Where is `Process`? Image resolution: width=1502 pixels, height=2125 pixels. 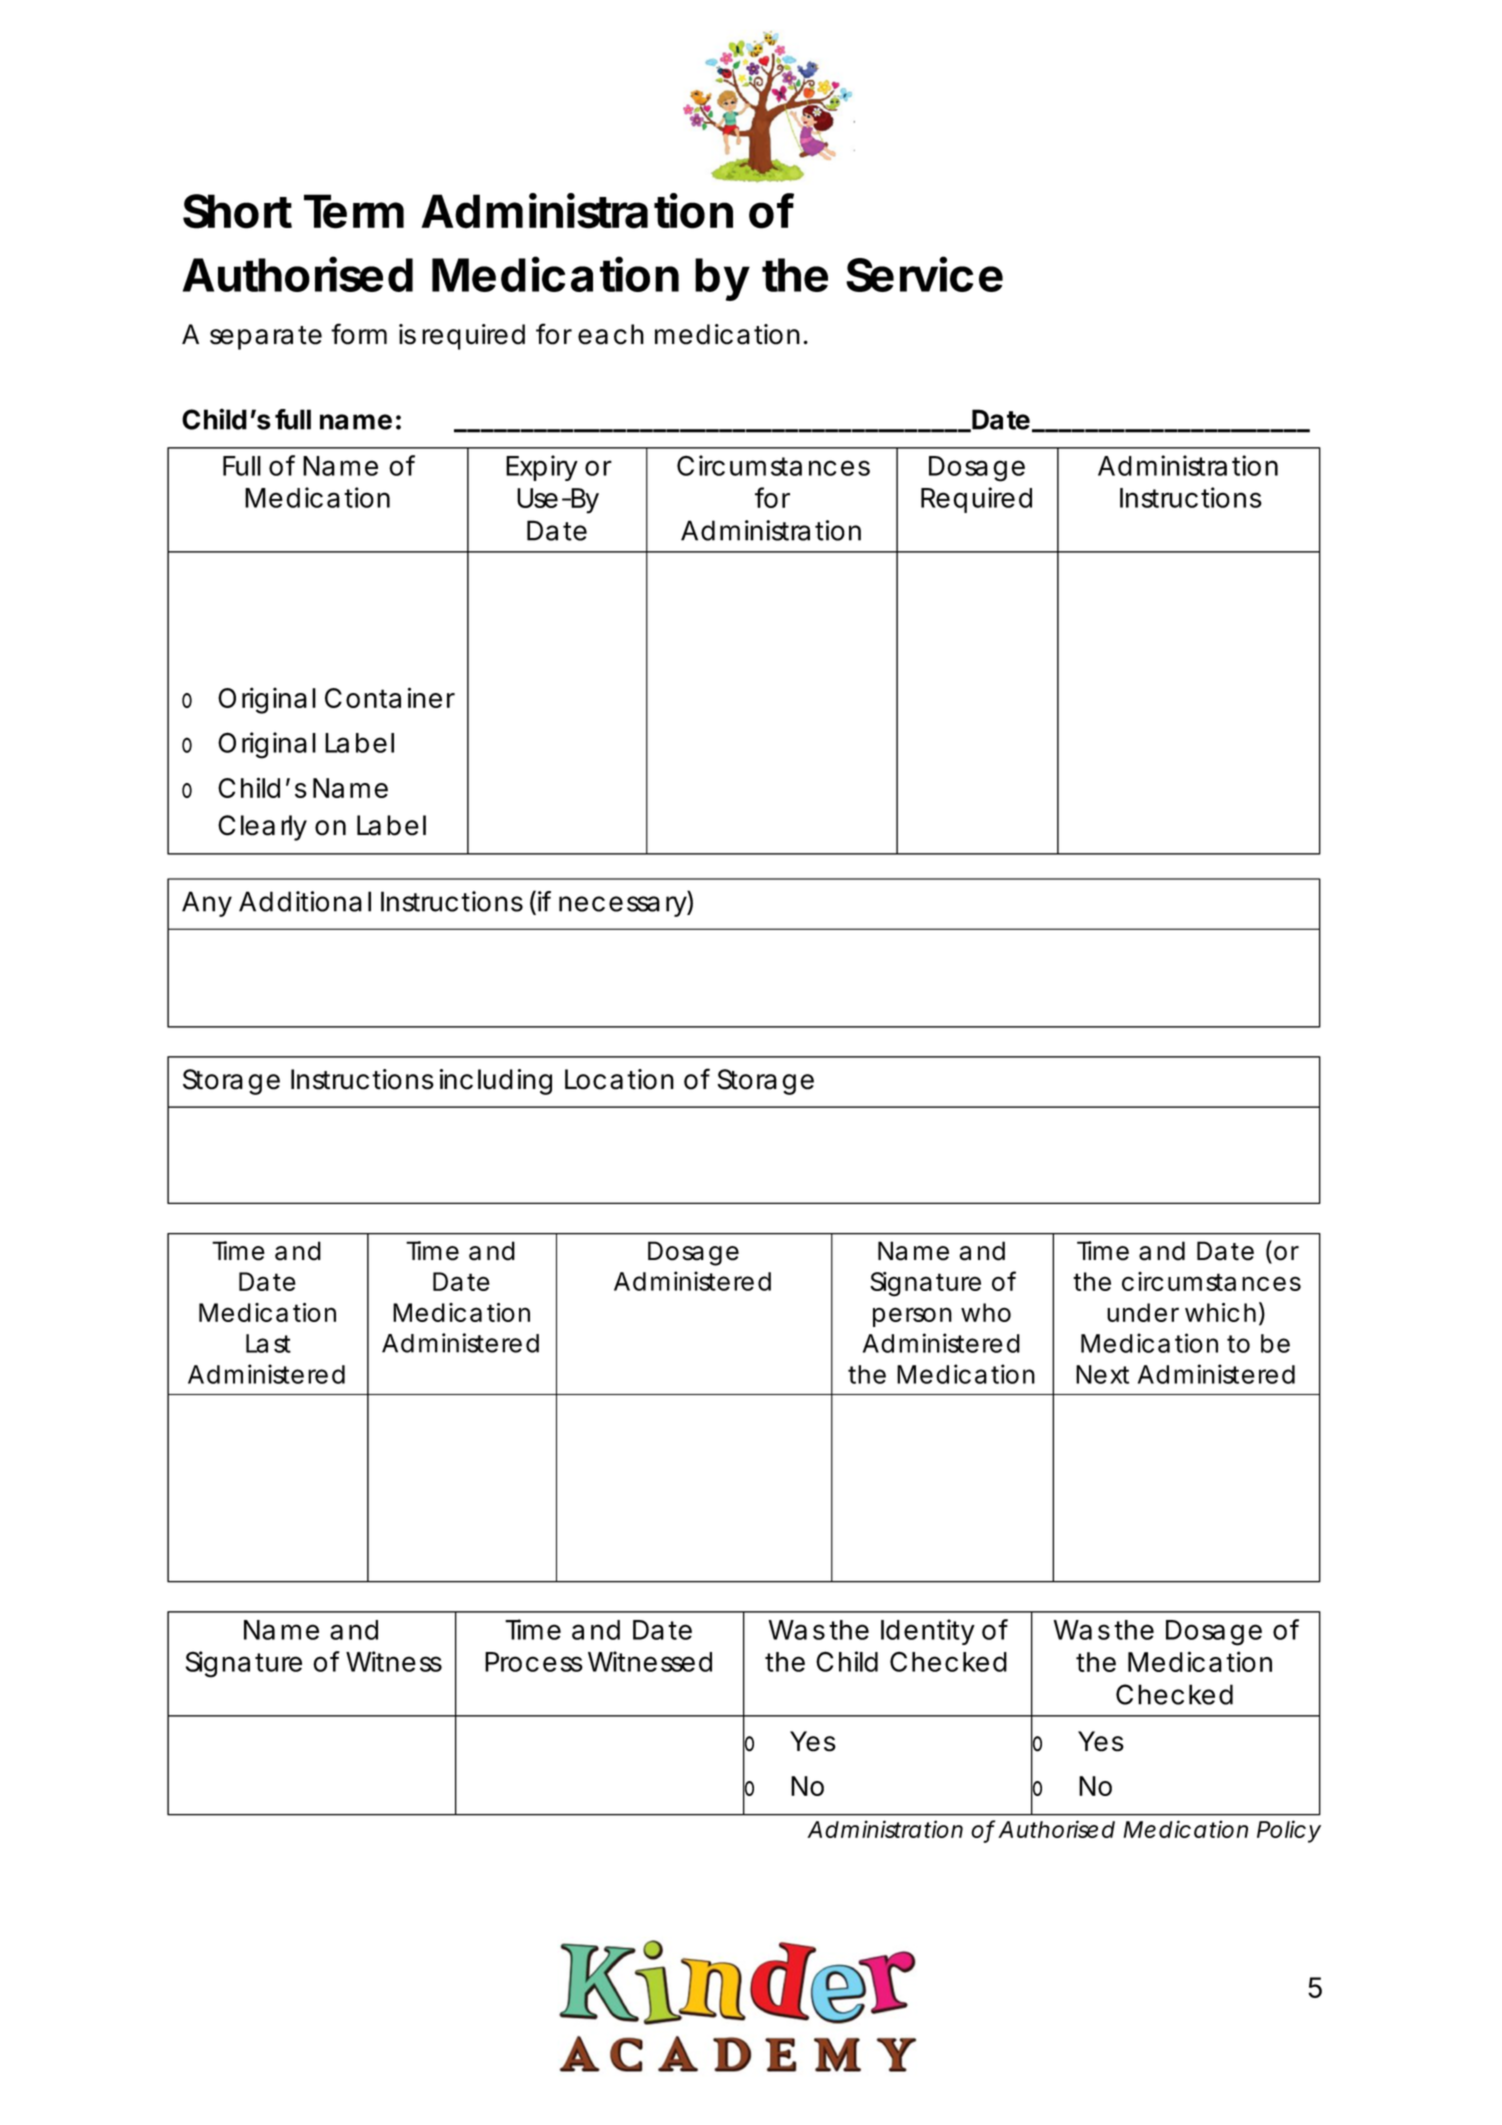
Process is located at coordinates (534, 1662).
